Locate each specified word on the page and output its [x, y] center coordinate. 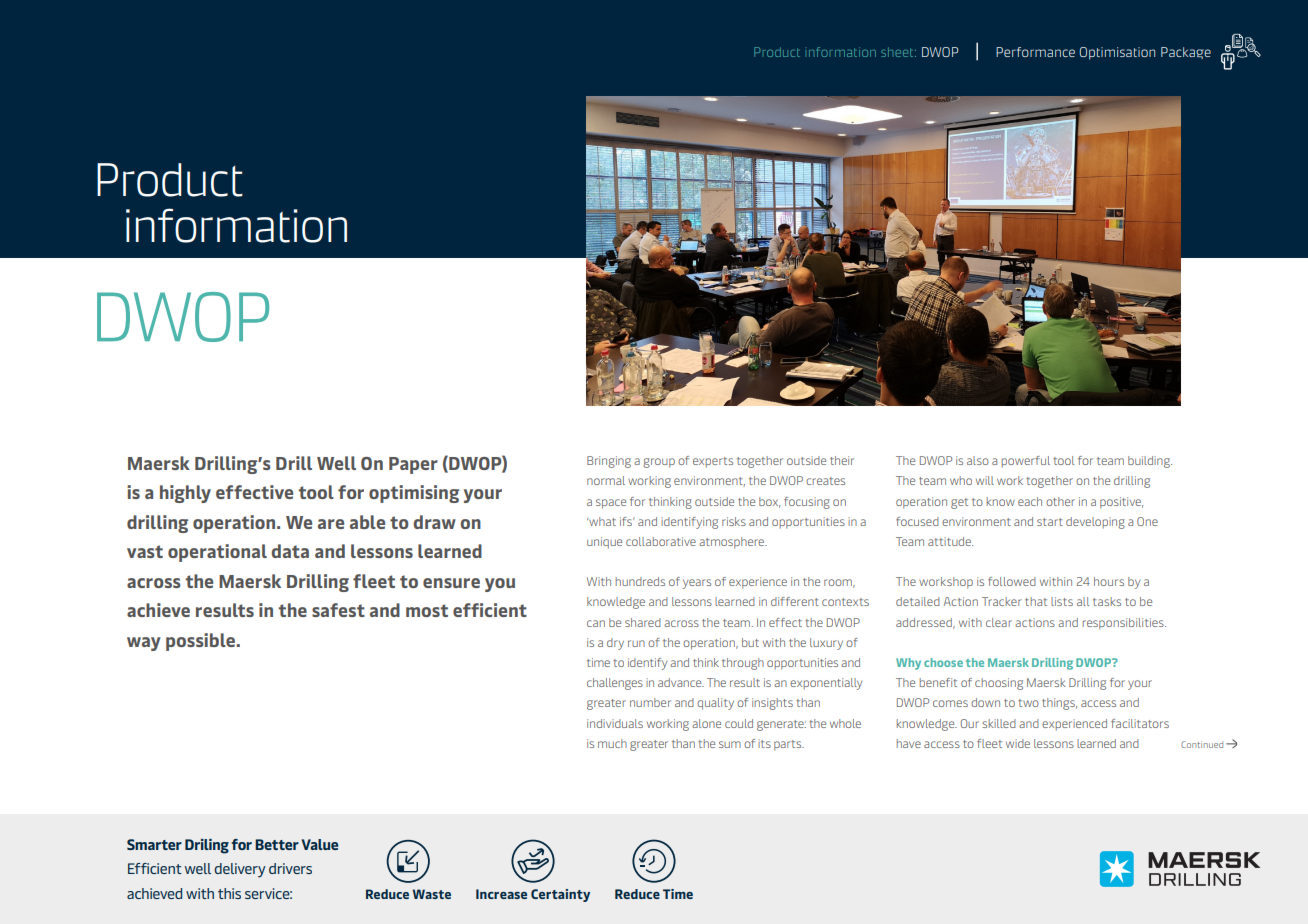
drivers [290, 868]
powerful [1025, 462]
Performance [1035, 52]
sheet [898, 52]
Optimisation [1117, 53]
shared [643, 622]
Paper [413, 465]
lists [1062, 601]
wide [1018, 743]
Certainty [560, 895]
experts [713, 462]
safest [338, 610]
